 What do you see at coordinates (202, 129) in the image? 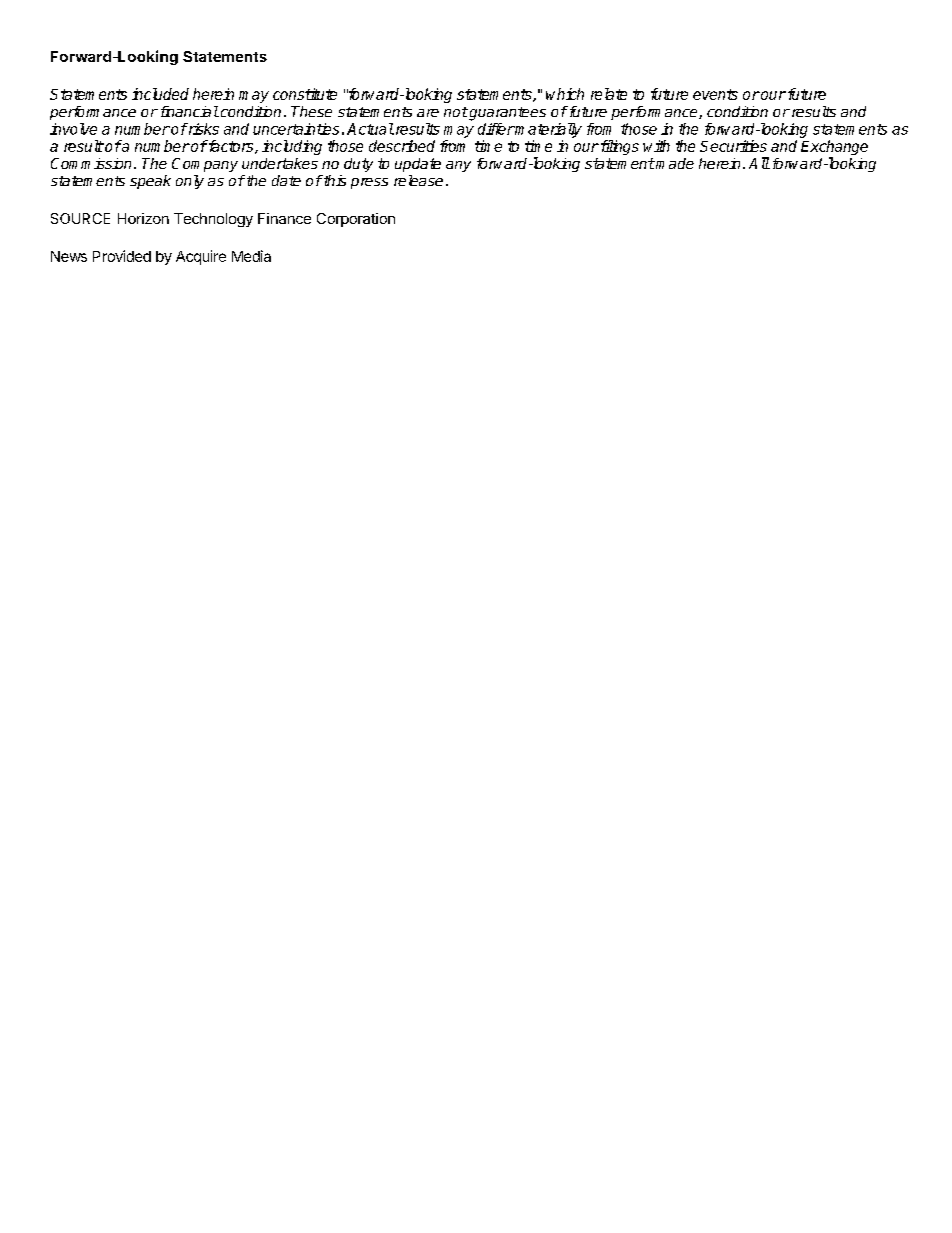
I see `risks` at bounding box center [202, 129].
